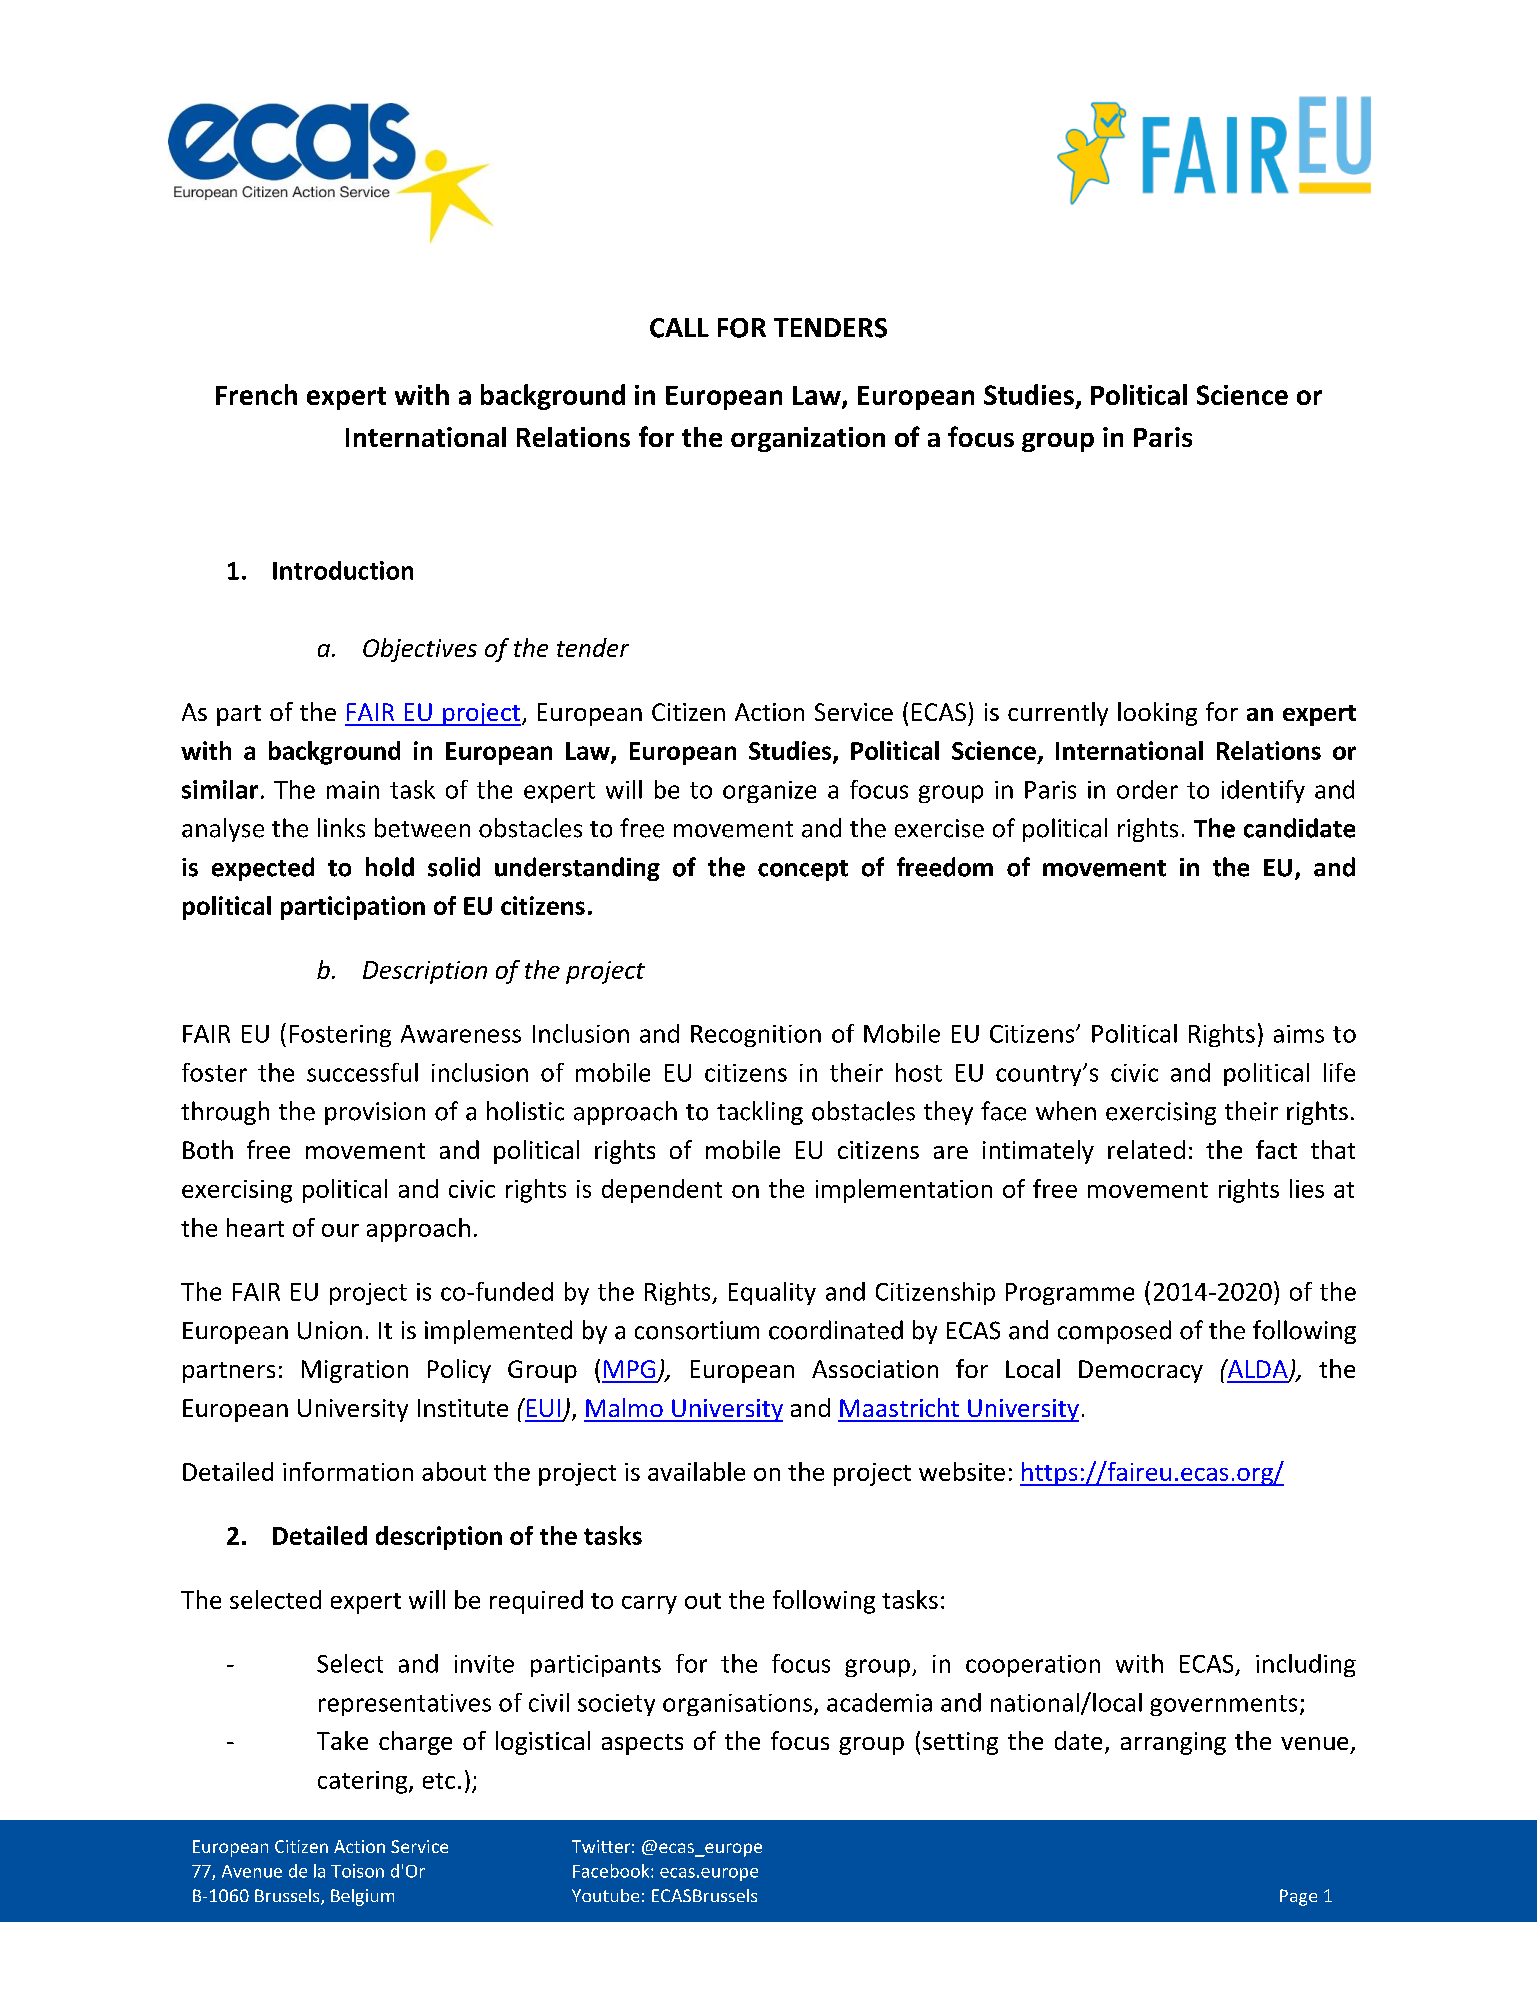 The image size is (1537, 1989). Describe the element at coordinates (605, 1895) in the screenshot. I see `Youtube` at that location.
